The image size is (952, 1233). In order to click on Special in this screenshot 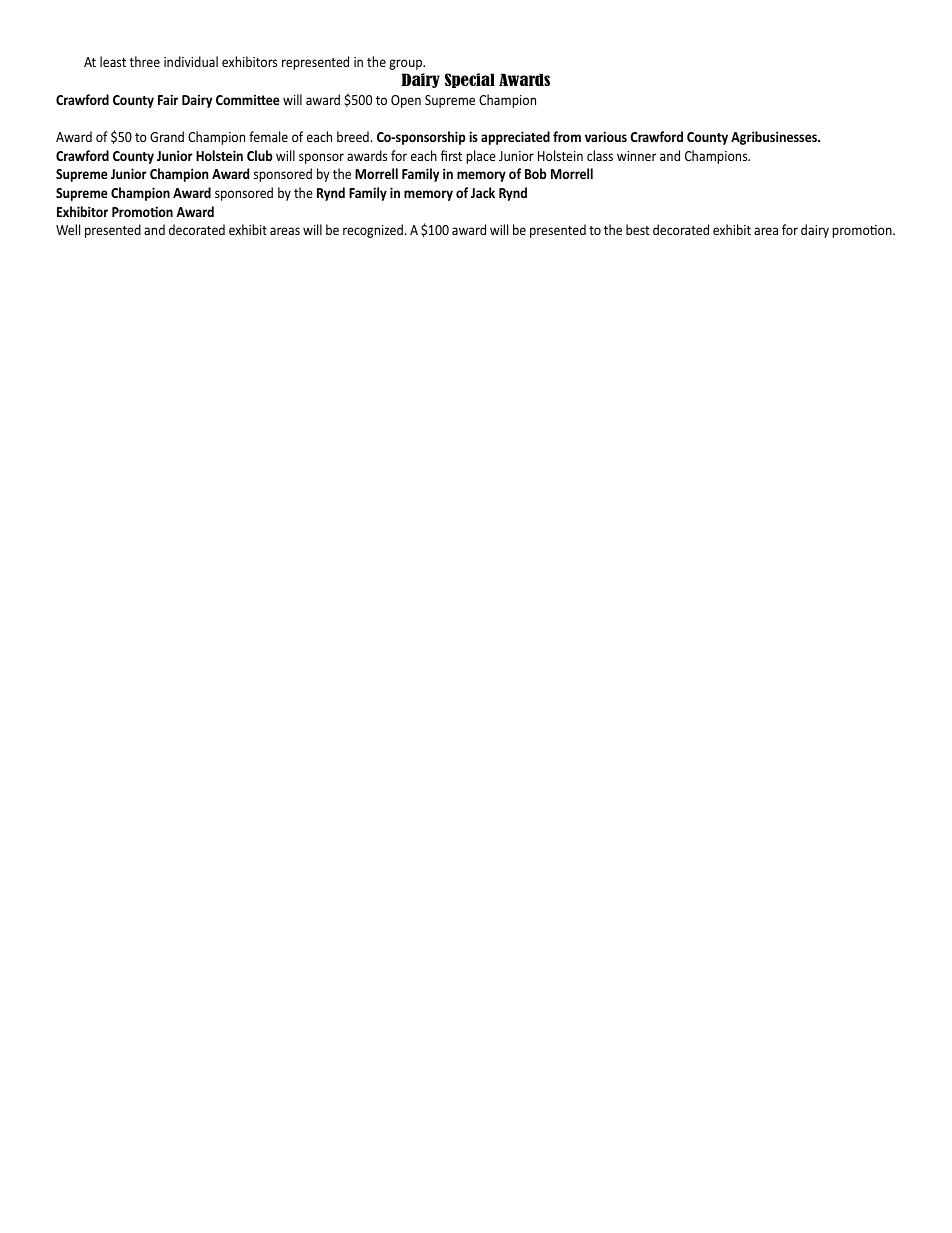, I will do `click(470, 80)`.
